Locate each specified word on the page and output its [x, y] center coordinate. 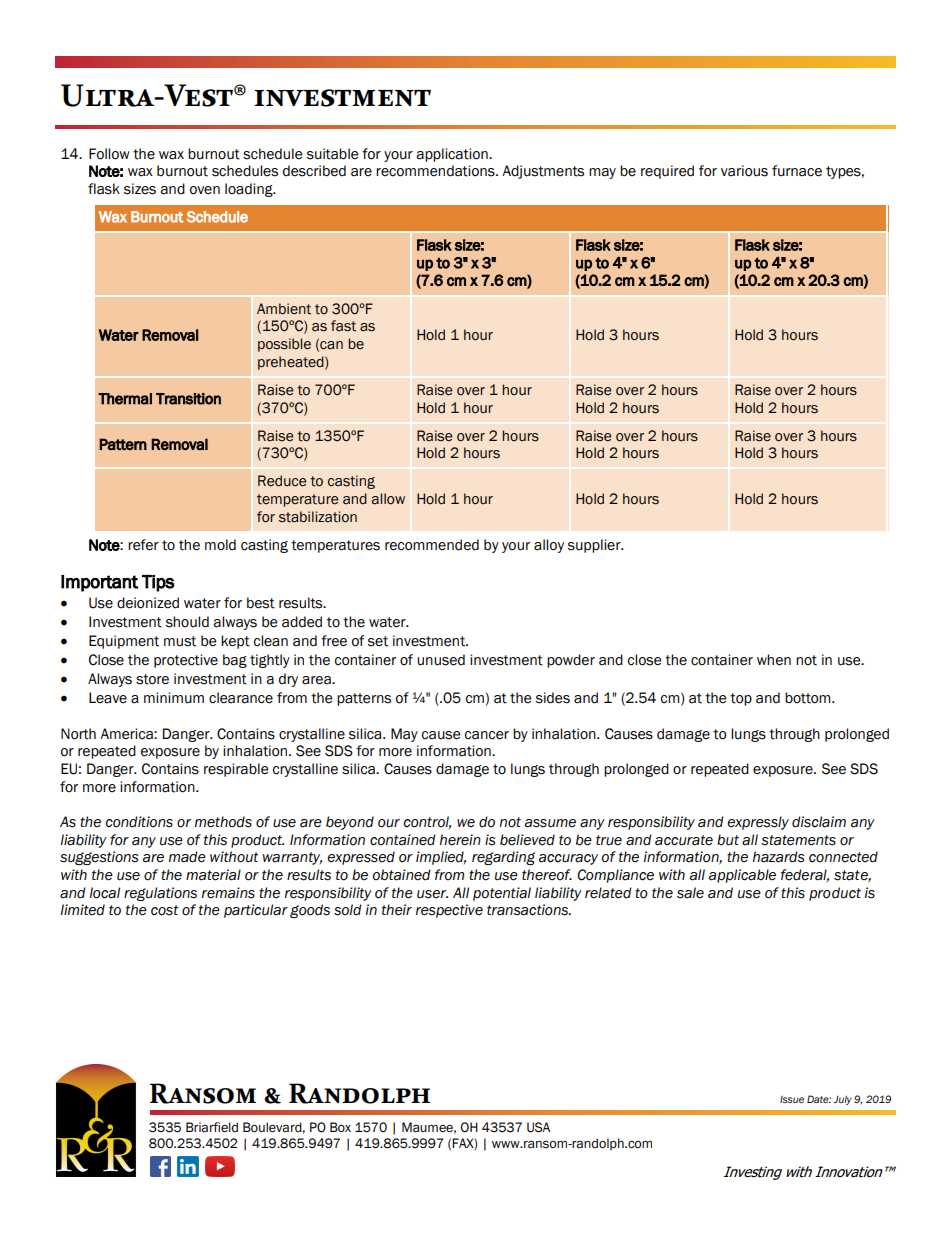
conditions [139, 822]
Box [340, 1127]
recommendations [436, 171]
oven [205, 190]
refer [143, 545]
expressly [758, 823]
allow [388, 499]
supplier [595, 546]
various [744, 171]
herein [460, 840]
